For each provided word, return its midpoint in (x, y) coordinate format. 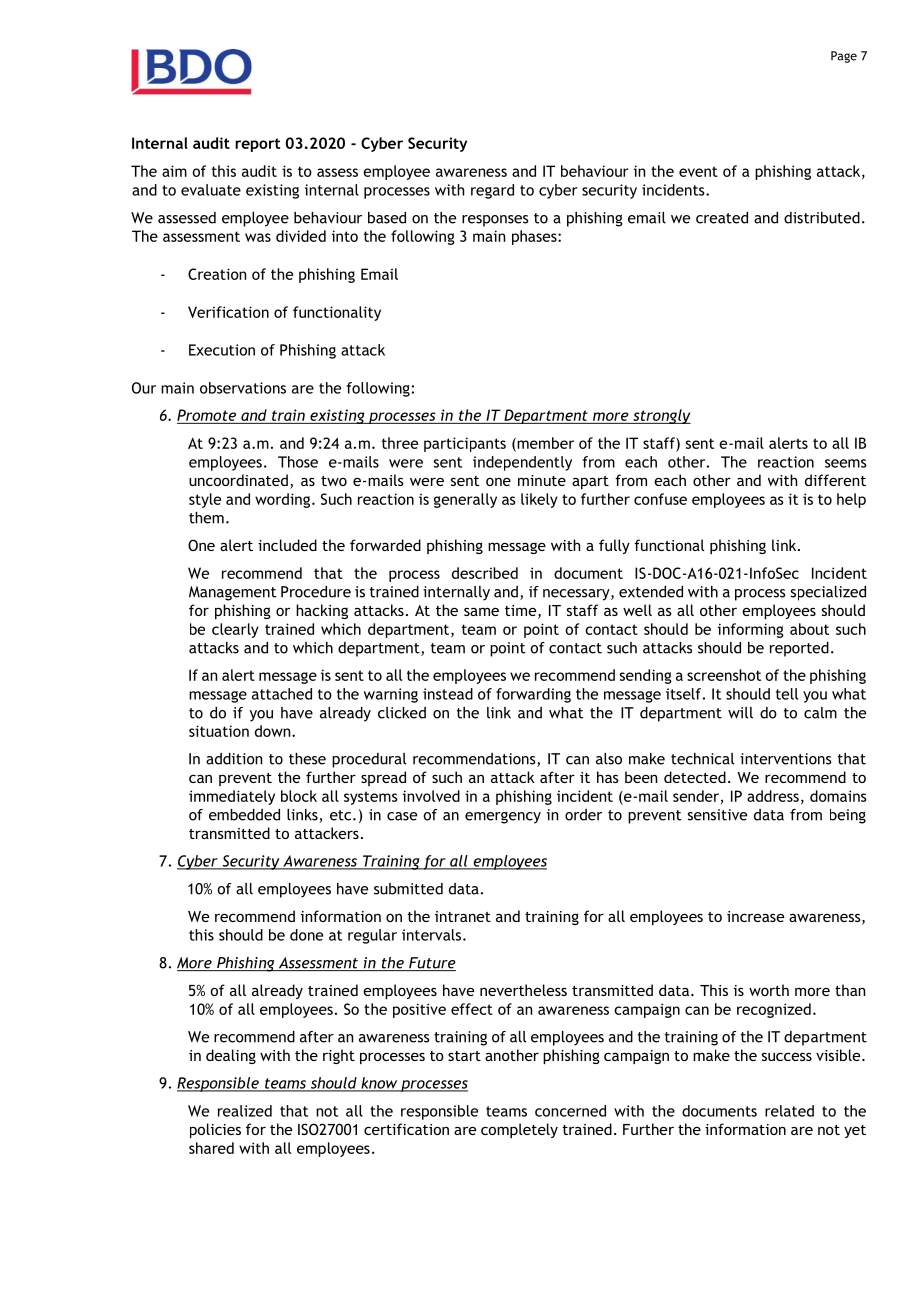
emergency (503, 818)
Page (844, 57)
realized (245, 1111)
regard (492, 191)
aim (174, 171)
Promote (206, 415)
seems (846, 463)
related (789, 1111)
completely (519, 1130)
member (544, 444)
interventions (785, 759)
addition (234, 759)
